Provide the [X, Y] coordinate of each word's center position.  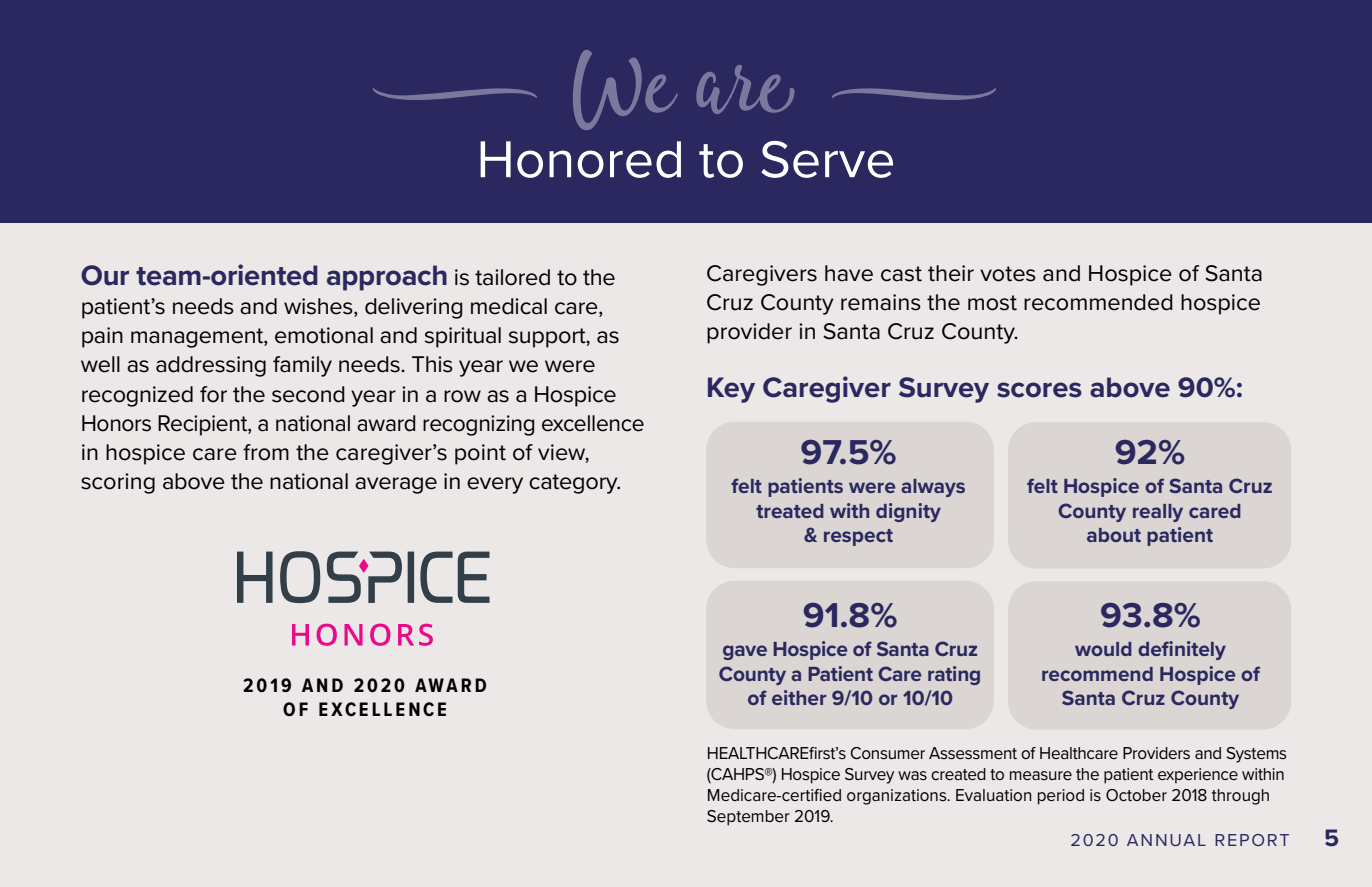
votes [1008, 274]
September [748, 818]
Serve [827, 159]
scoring [118, 483]
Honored [580, 159]
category [574, 484]
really [1158, 513]
